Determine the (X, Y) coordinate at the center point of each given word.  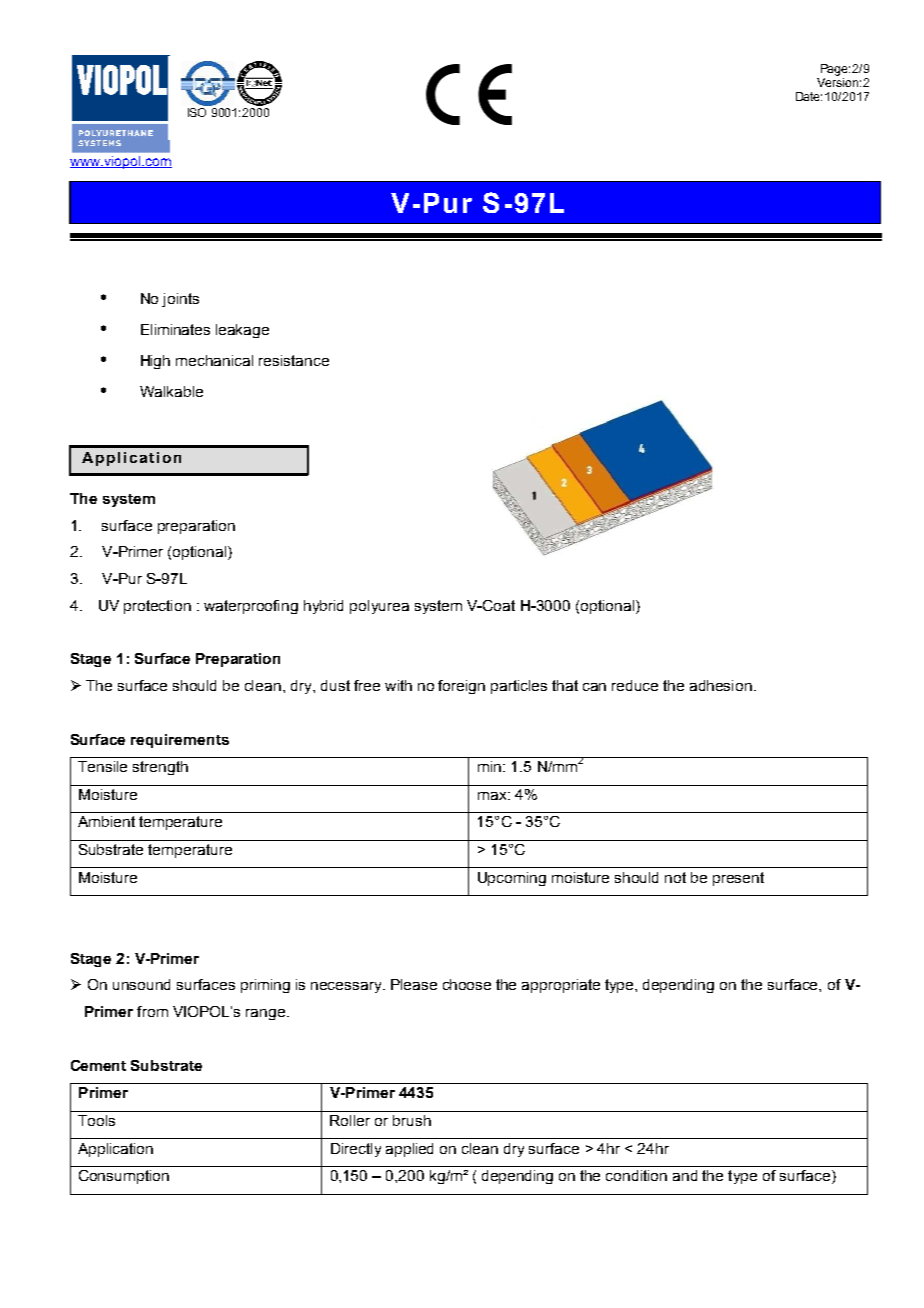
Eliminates (175, 329)
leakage (242, 331)
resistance (294, 360)
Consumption (124, 1177)
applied (409, 1150)
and (685, 1175)
